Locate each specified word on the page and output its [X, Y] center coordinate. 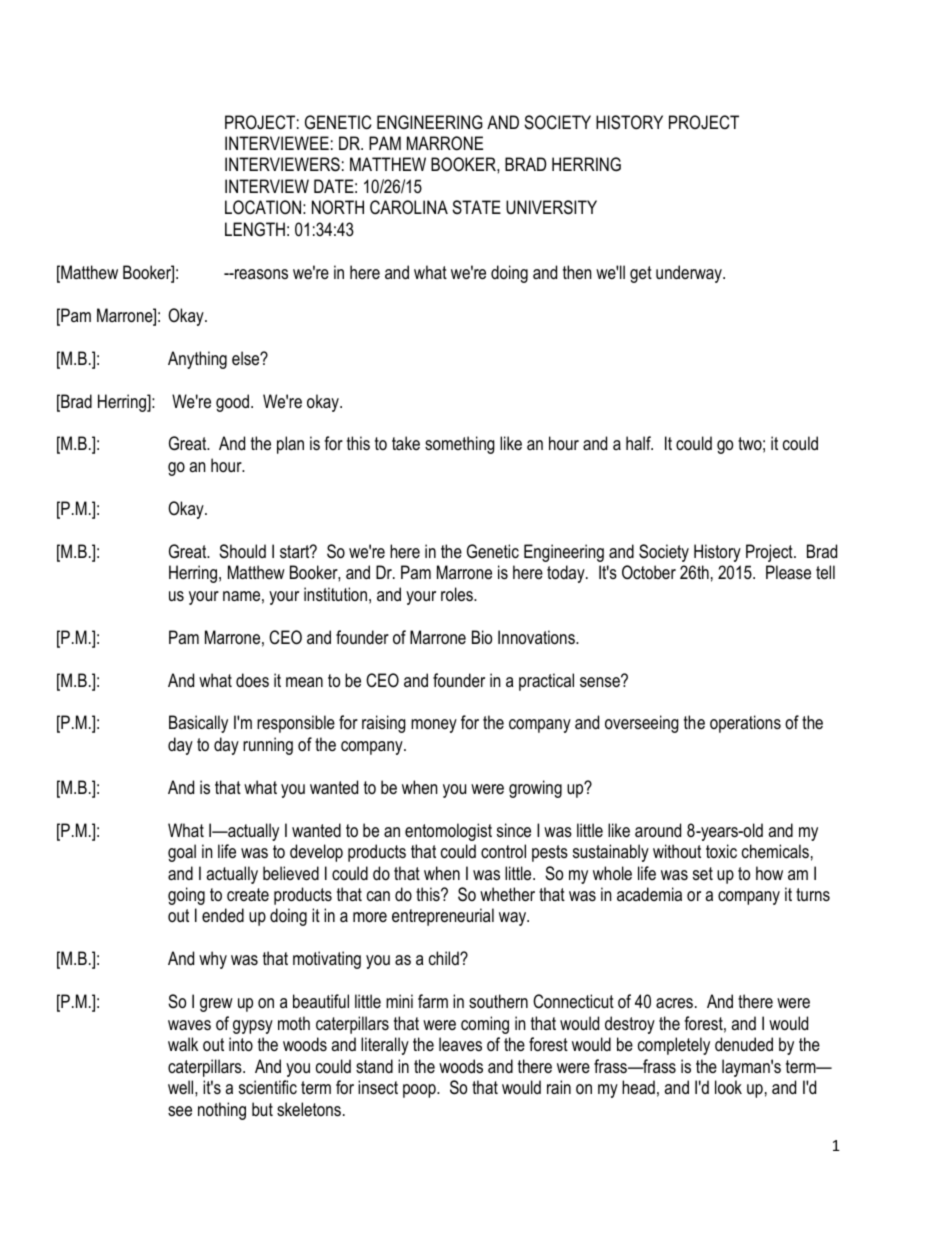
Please [788, 572]
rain [559, 1087]
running [268, 746]
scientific [268, 1087]
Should [242, 551]
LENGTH [255, 229]
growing [535, 789]
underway [690, 274]
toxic [721, 851]
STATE [476, 207]
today [567, 574]
